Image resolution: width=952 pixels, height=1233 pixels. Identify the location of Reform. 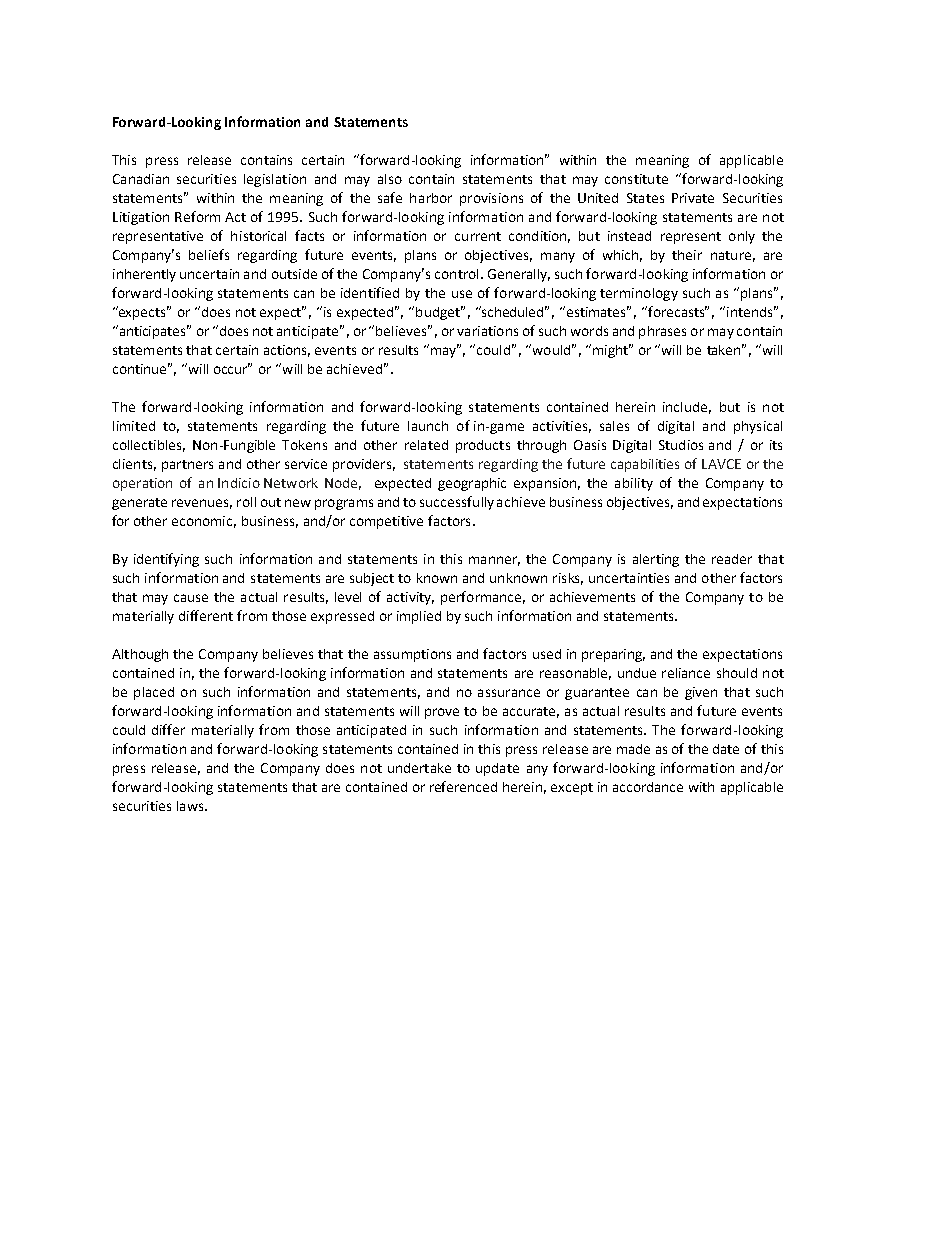
(197, 216).
